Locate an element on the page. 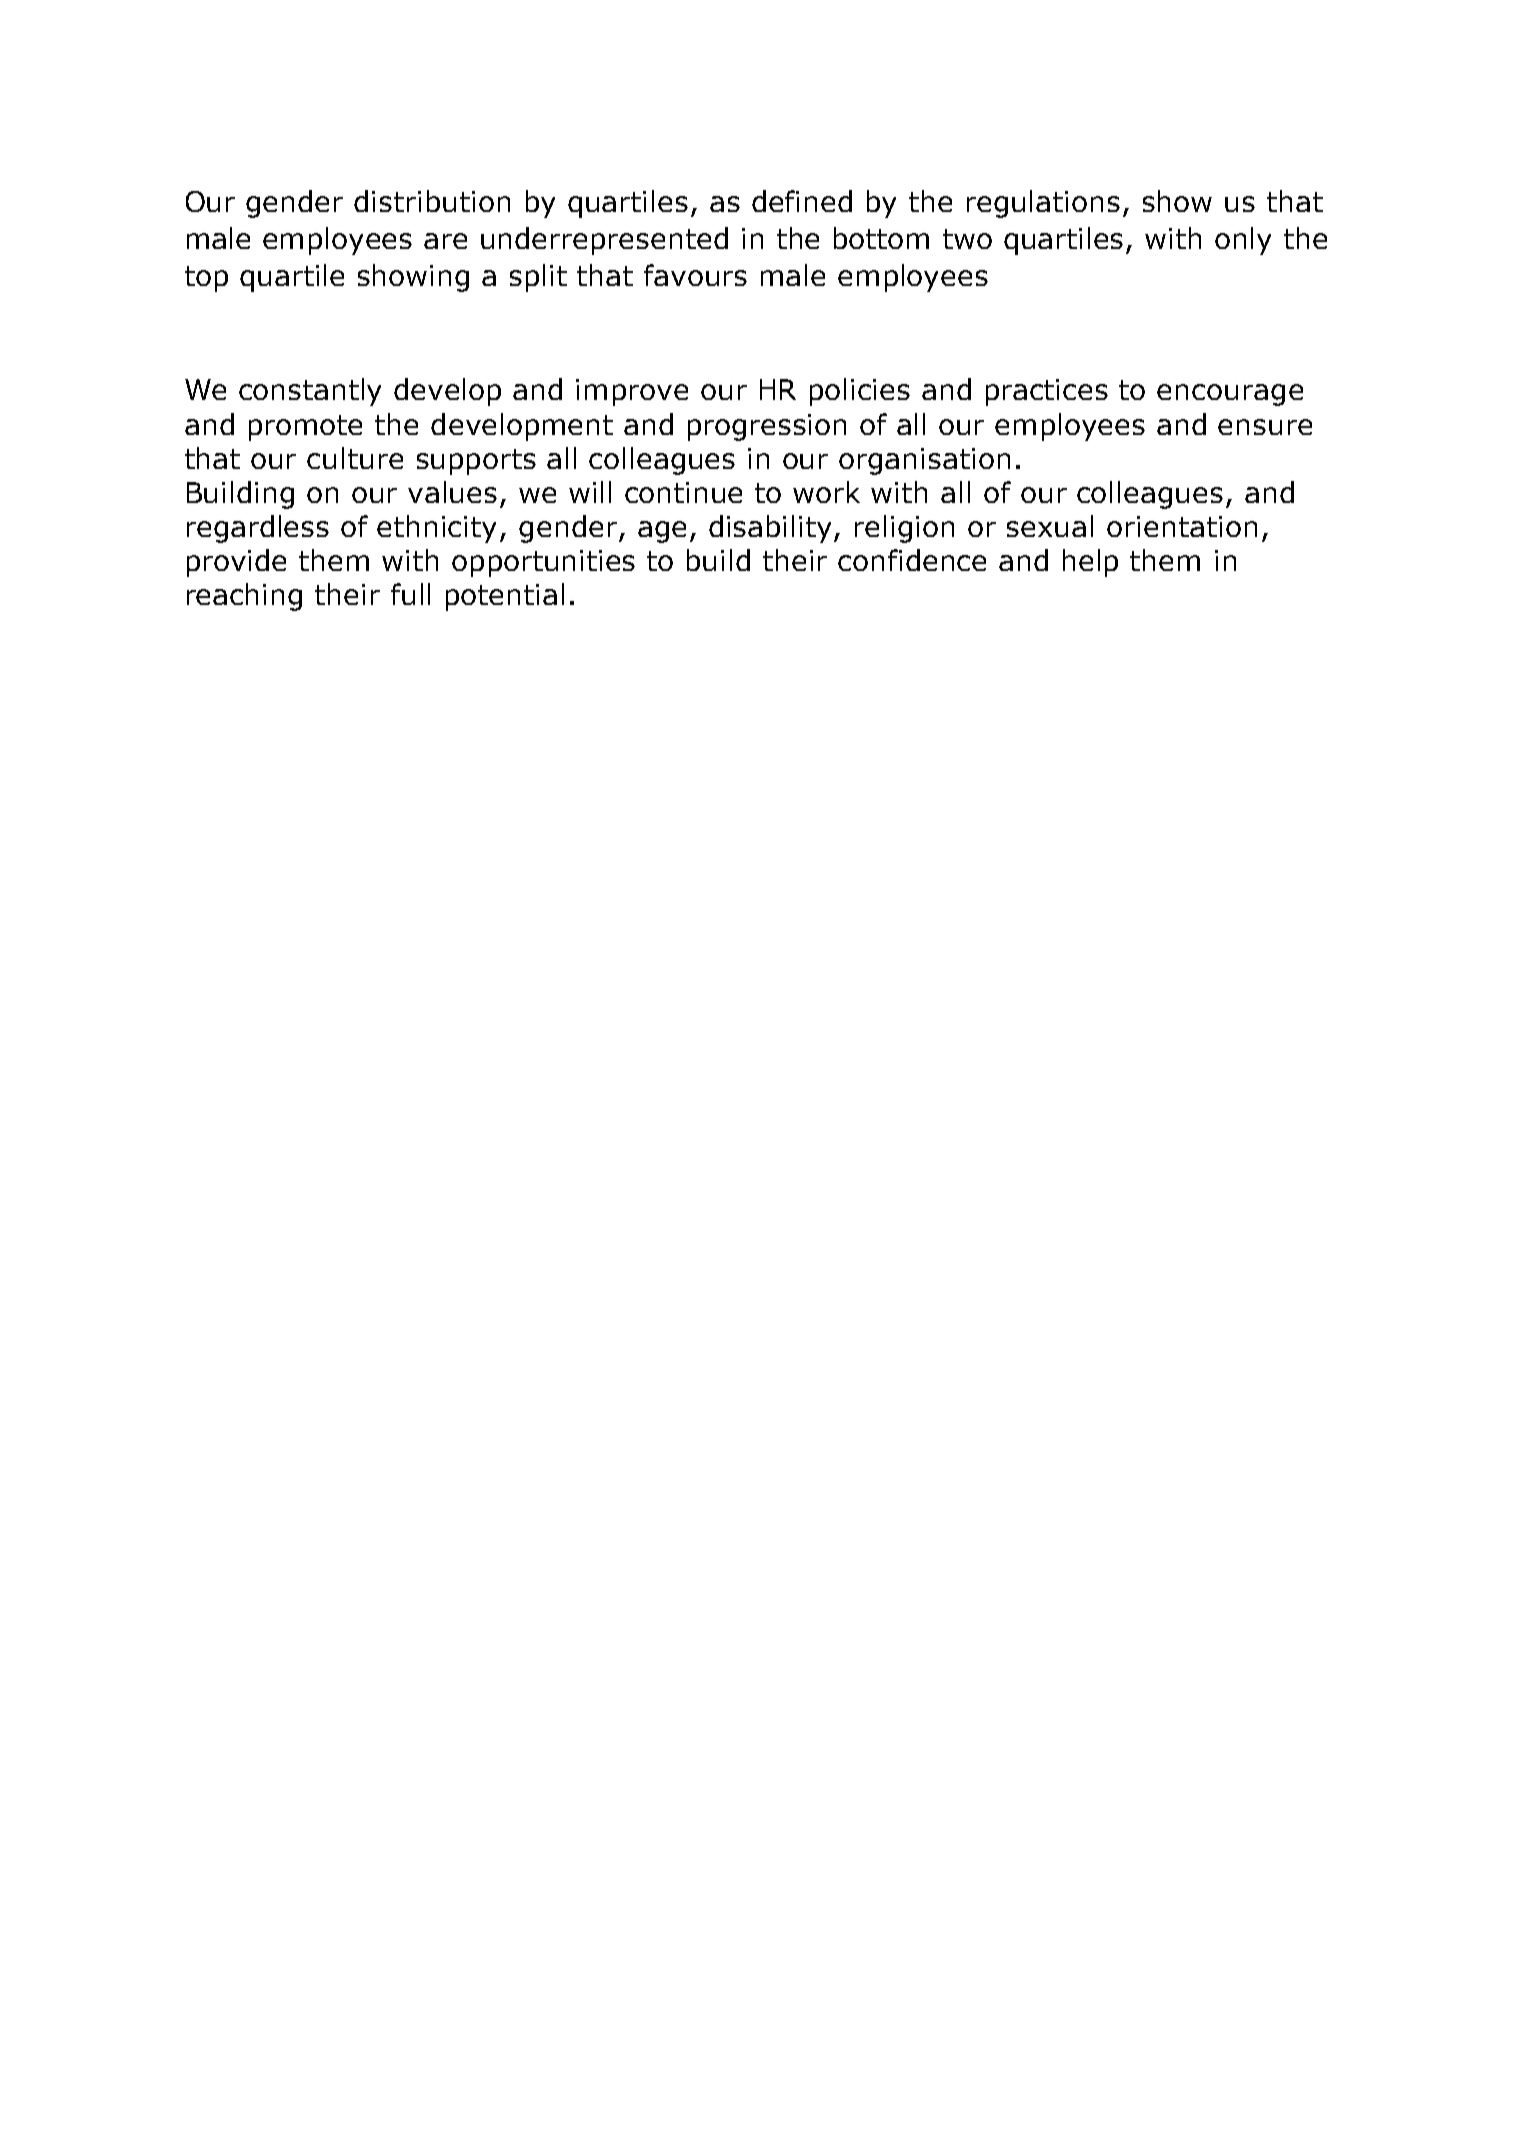  improve is located at coordinates (632, 392).
